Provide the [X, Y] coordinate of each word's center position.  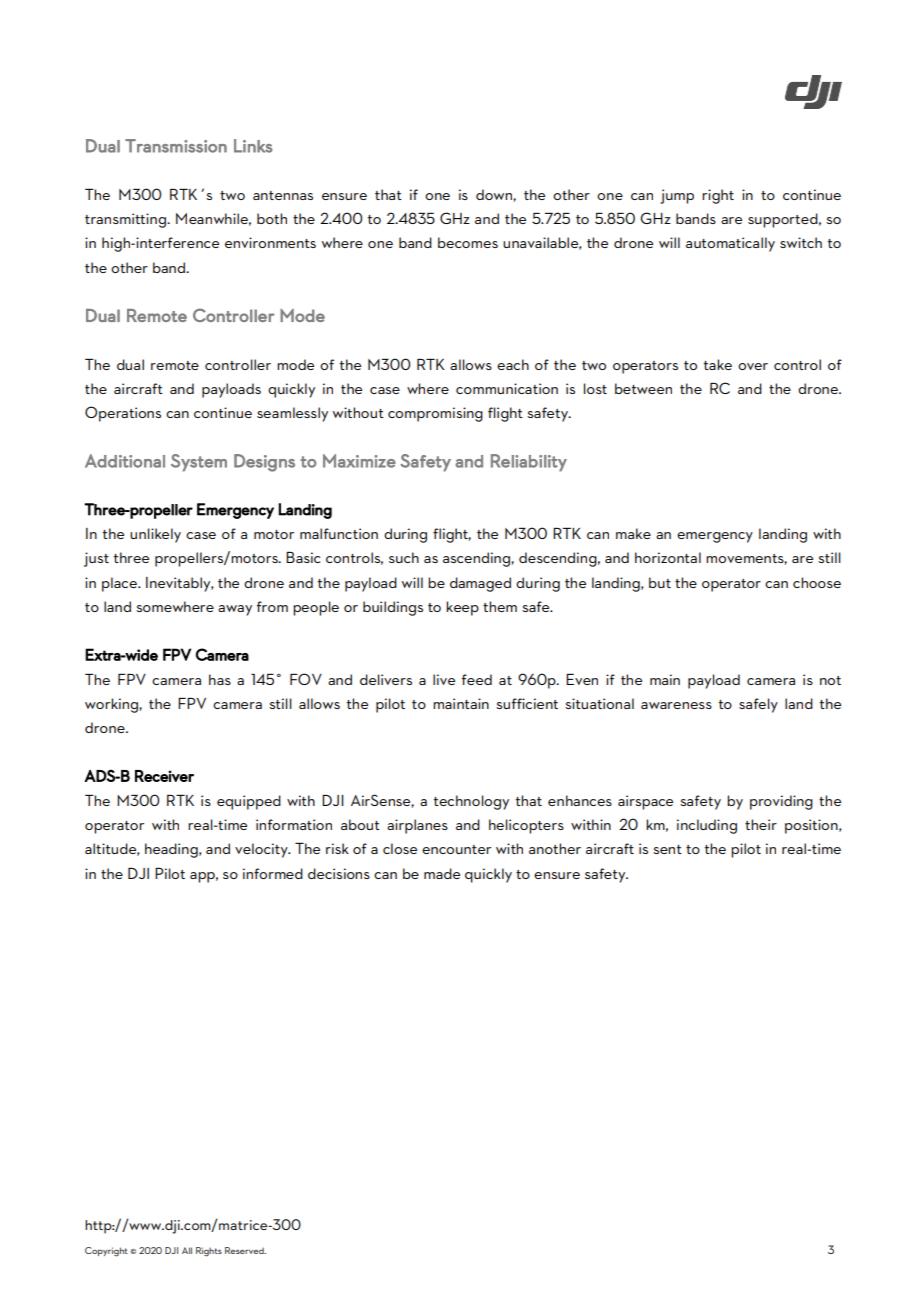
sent [667, 849]
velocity [262, 850]
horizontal [668, 557]
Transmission [176, 146]
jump [677, 196]
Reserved [245, 1250]
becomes [468, 242]
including [707, 826]
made [442, 873]
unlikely [155, 535]
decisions [339, 873]
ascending [477, 559]
